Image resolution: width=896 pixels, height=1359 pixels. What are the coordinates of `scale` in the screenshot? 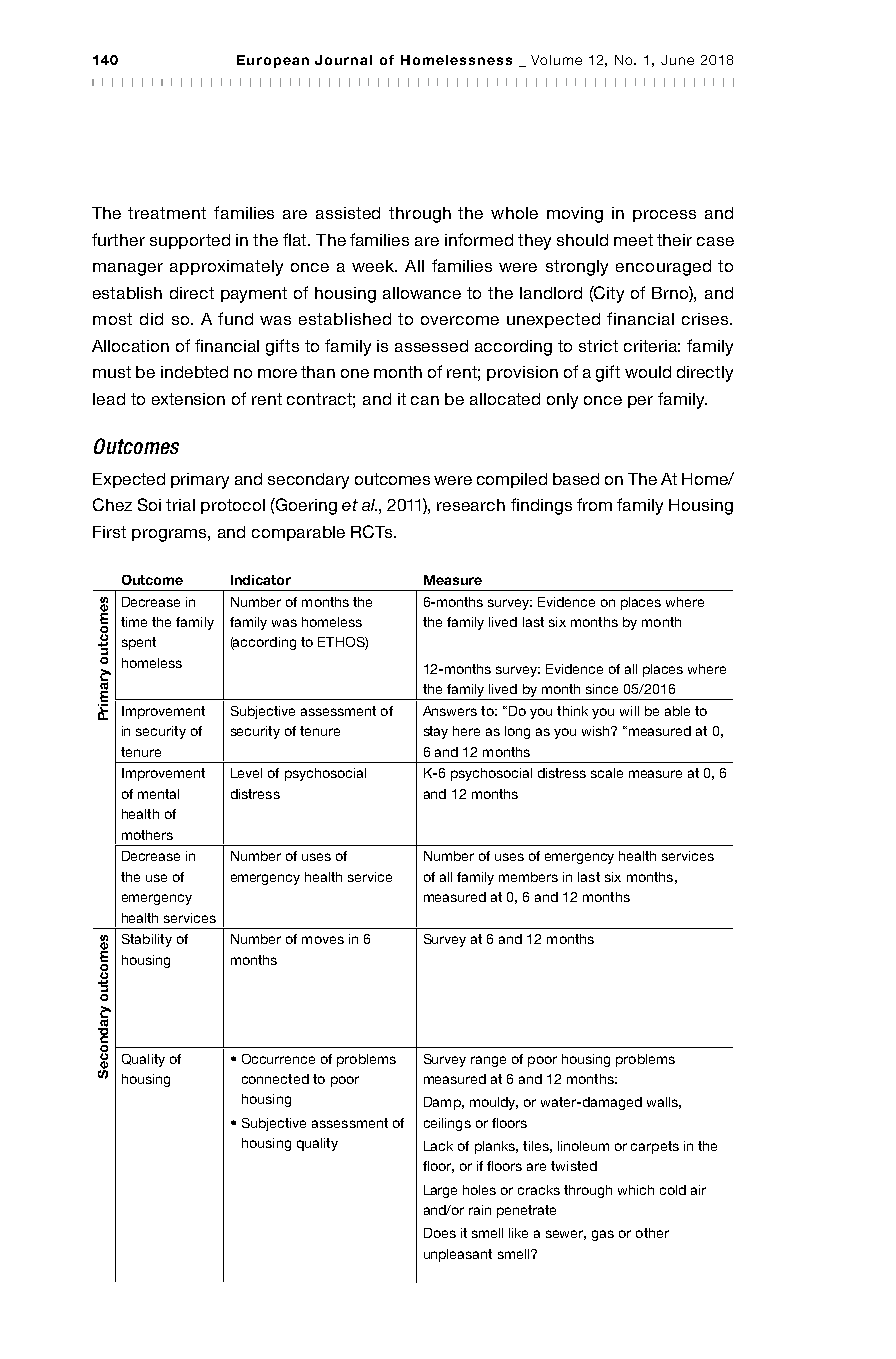 It's located at (607, 773).
